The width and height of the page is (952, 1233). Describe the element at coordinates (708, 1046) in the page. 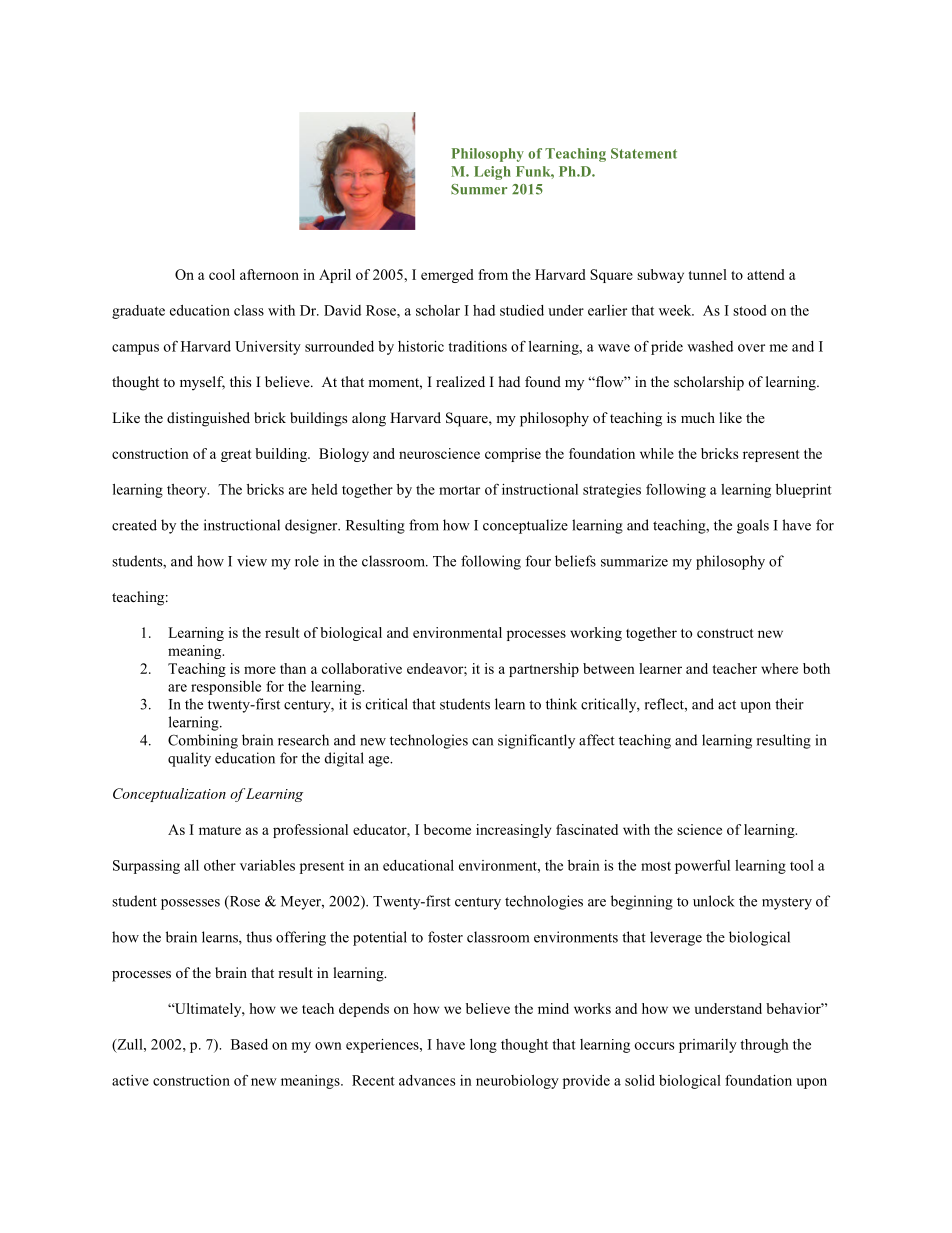

I see `primarily` at that location.
